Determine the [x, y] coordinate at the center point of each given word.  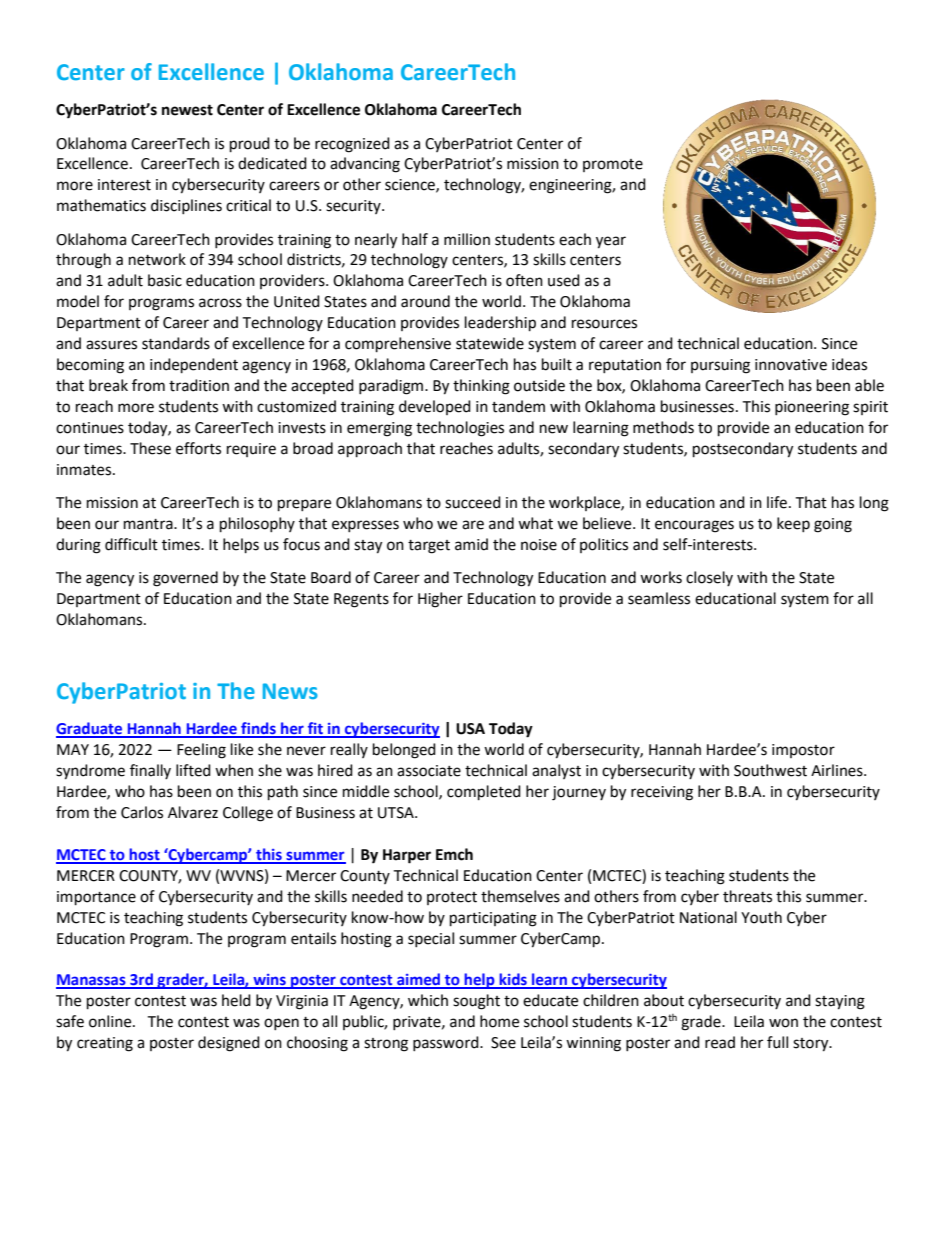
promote [613, 165]
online [111, 1021]
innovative [791, 365]
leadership [500, 324]
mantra [149, 524]
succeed [473, 502]
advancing [365, 165]
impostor [803, 751]
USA [470, 729]
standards [176, 343]
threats [747, 896]
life [778, 502]
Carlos [142, 812]
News [290, 691]
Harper [407, 856]
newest [187, 110]
